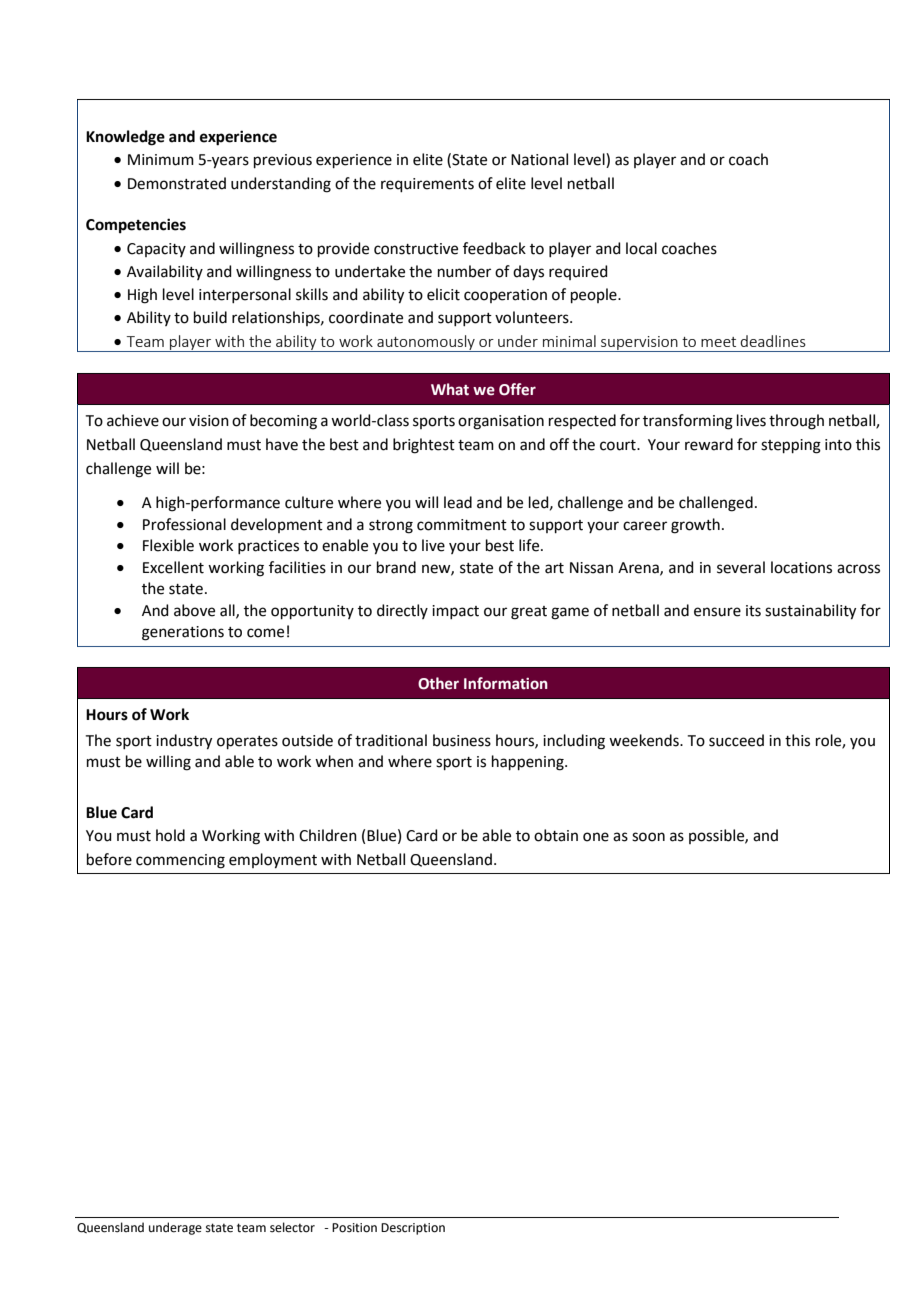 The width and height of the screenshot is (924, 1308). Describe the element at coordinates (173, 567) in the screenshot. I see `Excellent` at that location.
